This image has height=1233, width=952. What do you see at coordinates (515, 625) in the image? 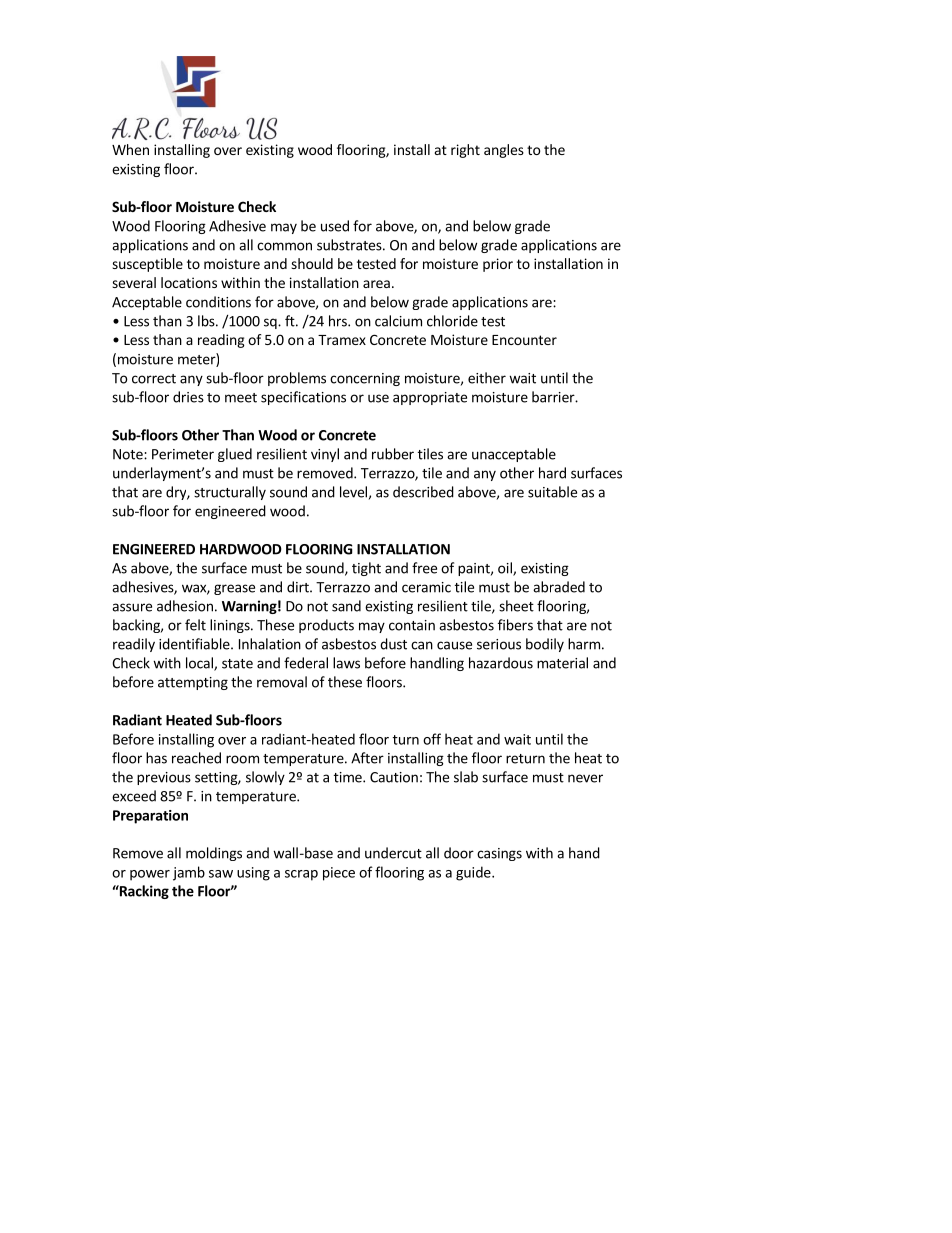
I see `fibers` at bounding box center [515, 625].
